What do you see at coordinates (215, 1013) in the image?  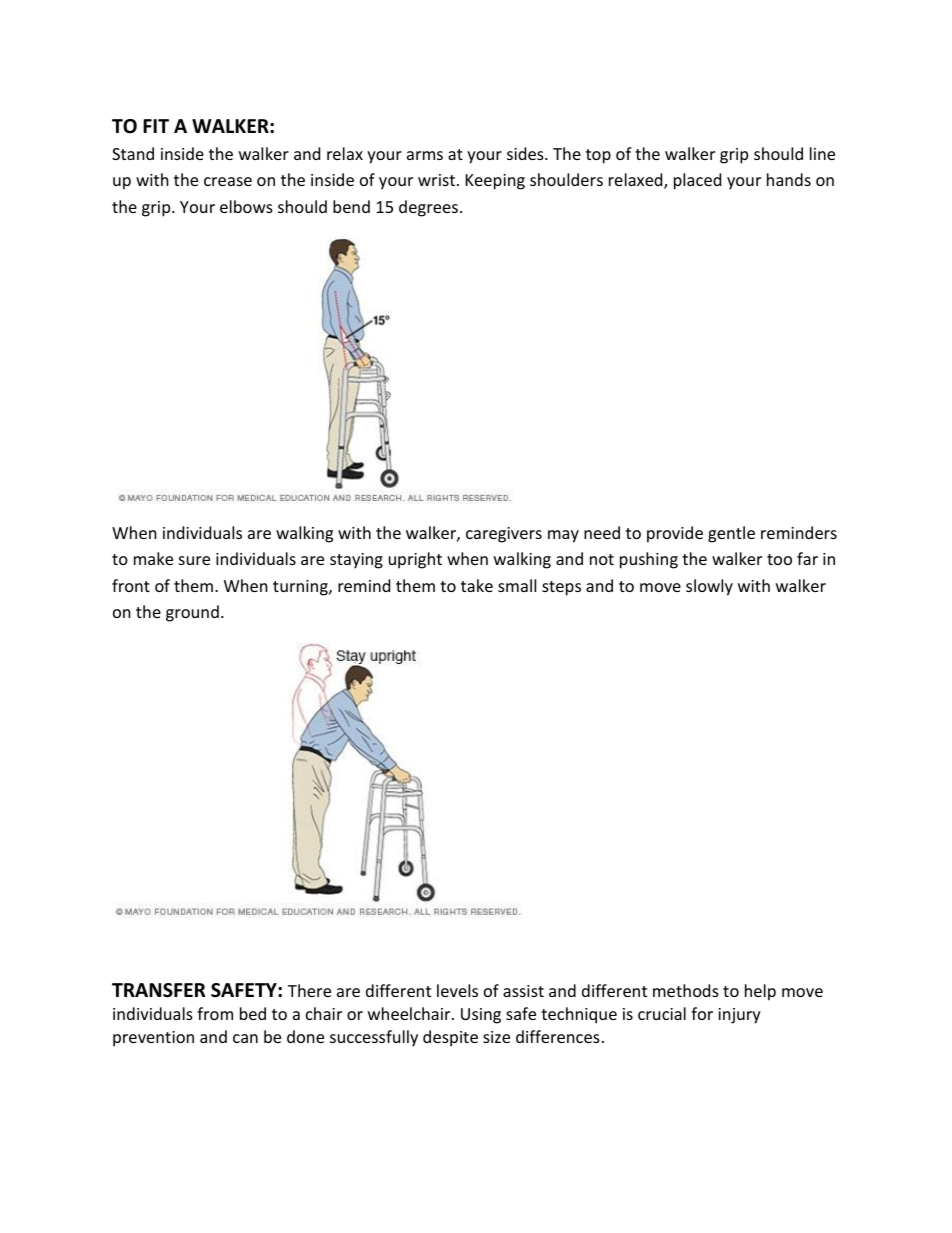 I see `from` at bounding box center [215, 1013].
